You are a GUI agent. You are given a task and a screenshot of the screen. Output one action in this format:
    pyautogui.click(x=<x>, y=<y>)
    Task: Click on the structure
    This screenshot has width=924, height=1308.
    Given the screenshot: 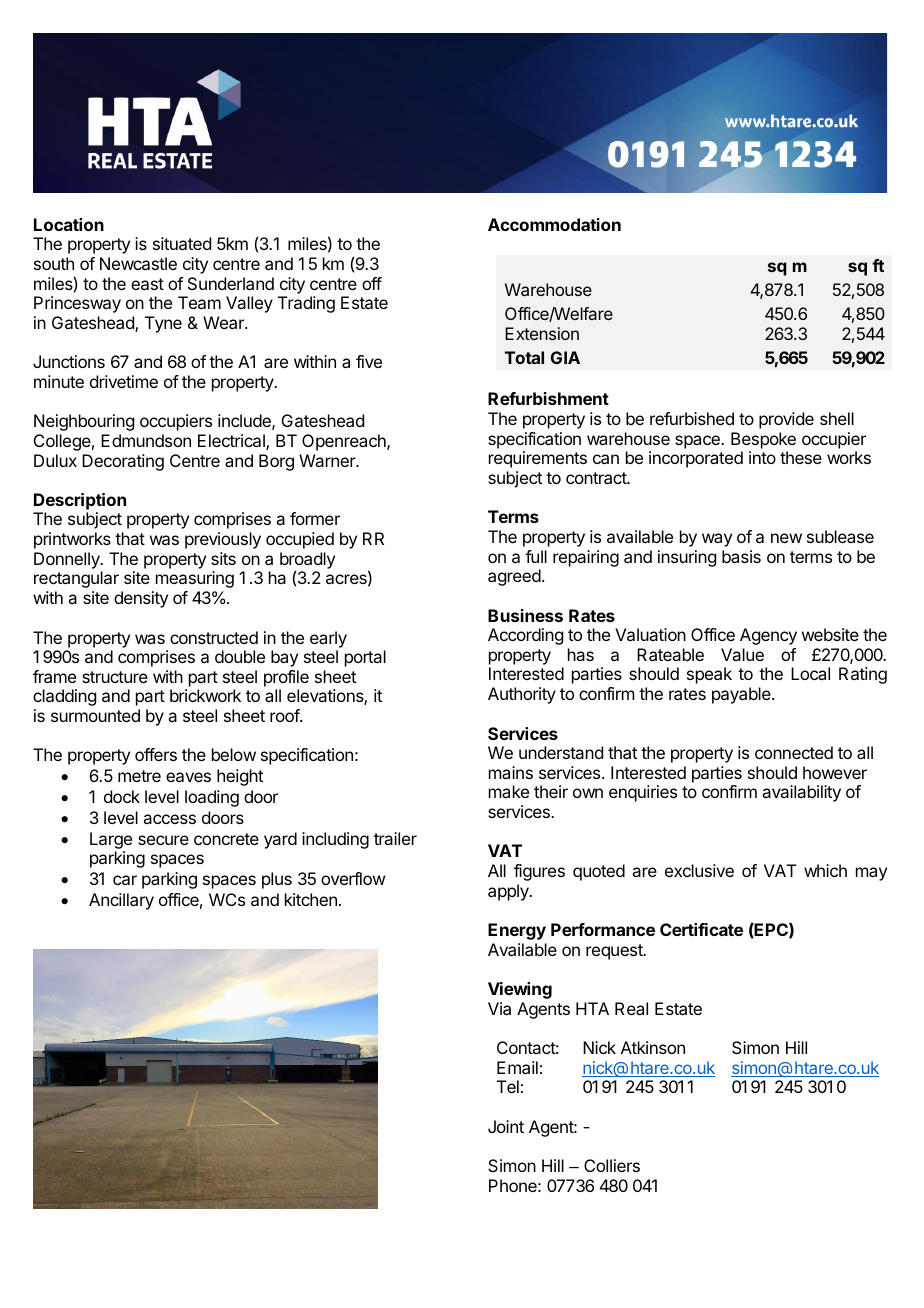 What is the action you would take?
    pyautogui.click(x=115, y=677)
